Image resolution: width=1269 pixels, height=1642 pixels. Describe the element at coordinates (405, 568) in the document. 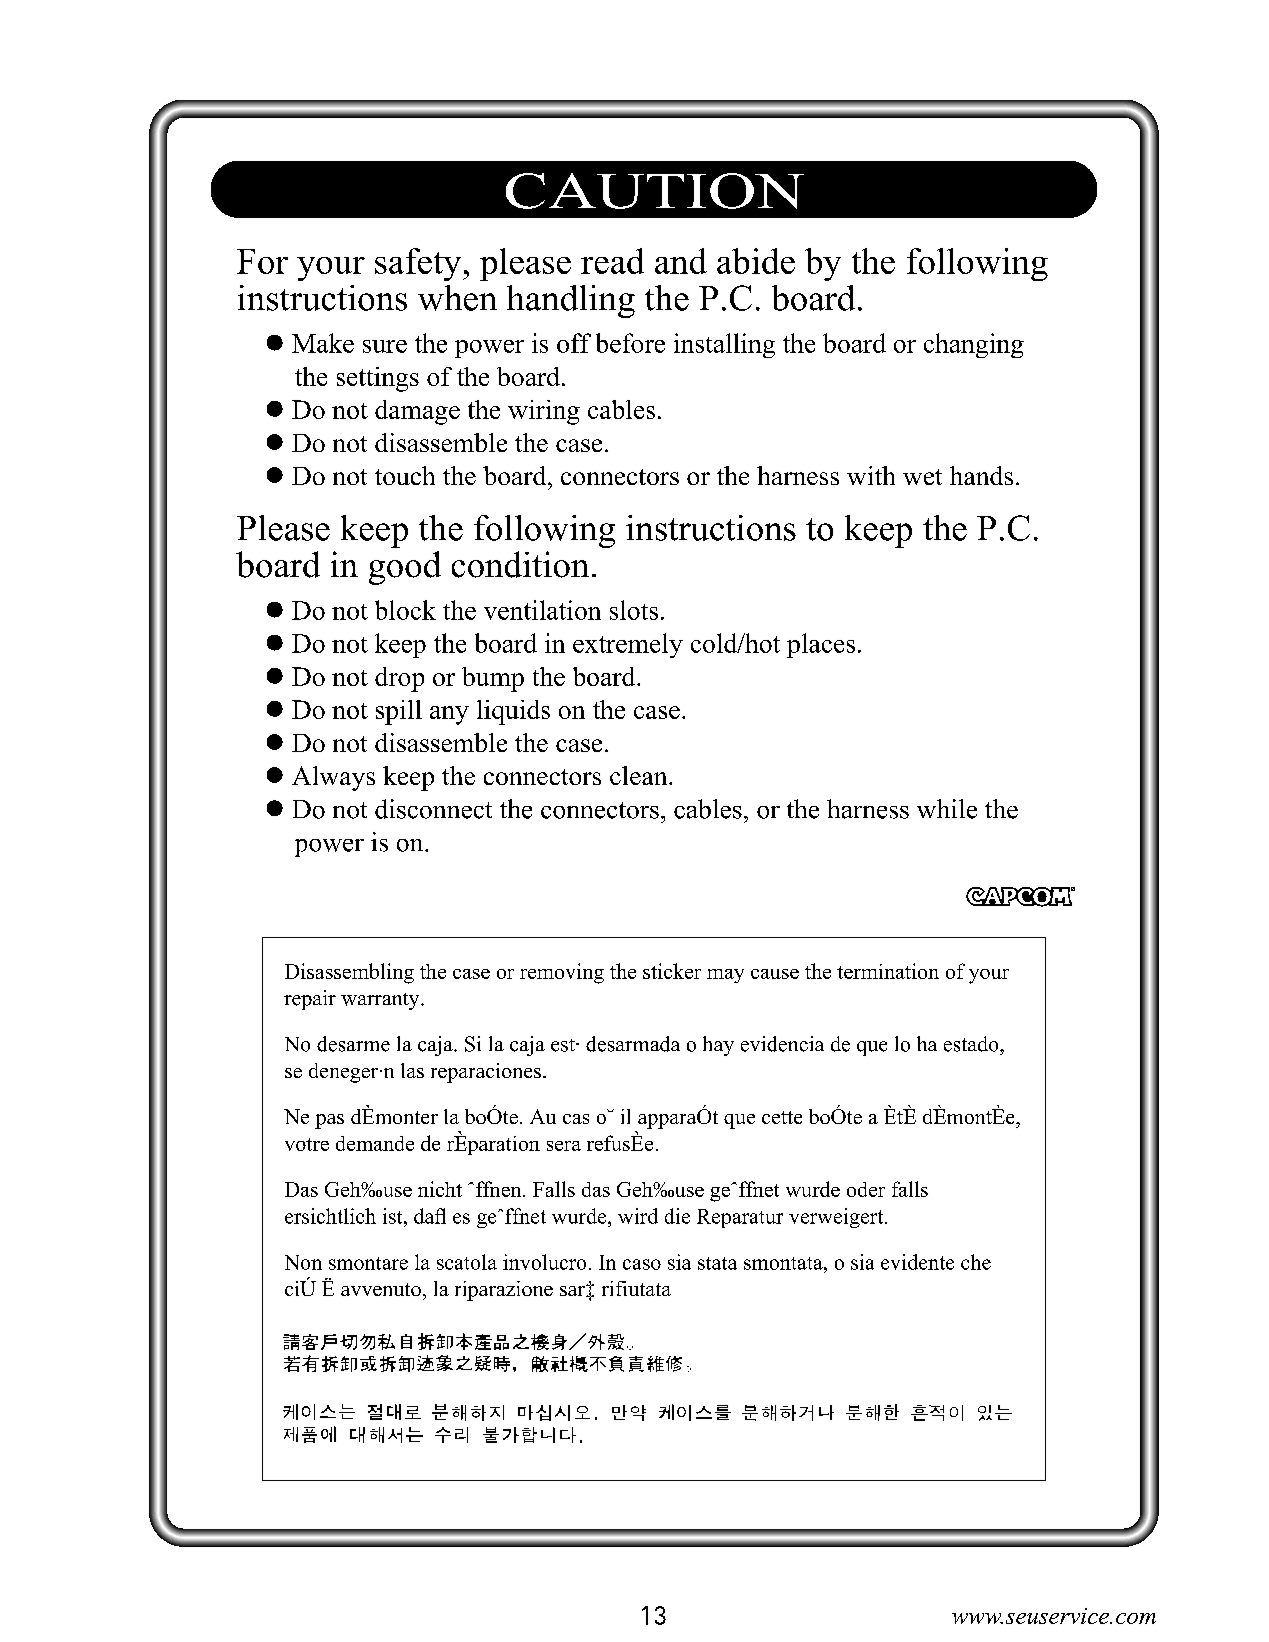

I see `good` at that location.
